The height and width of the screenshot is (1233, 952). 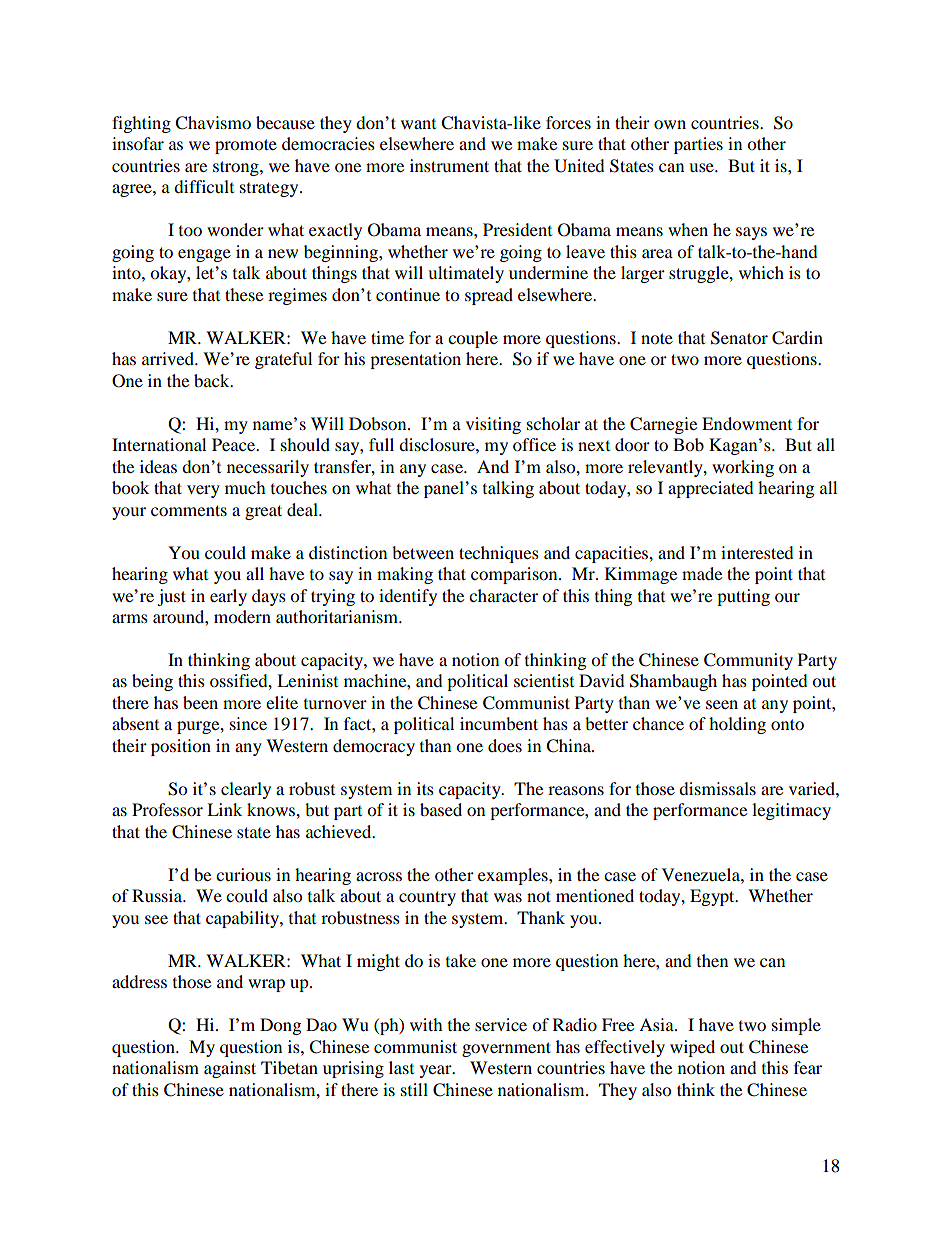 I want to click on instrument, so click(x=449, y=165).
